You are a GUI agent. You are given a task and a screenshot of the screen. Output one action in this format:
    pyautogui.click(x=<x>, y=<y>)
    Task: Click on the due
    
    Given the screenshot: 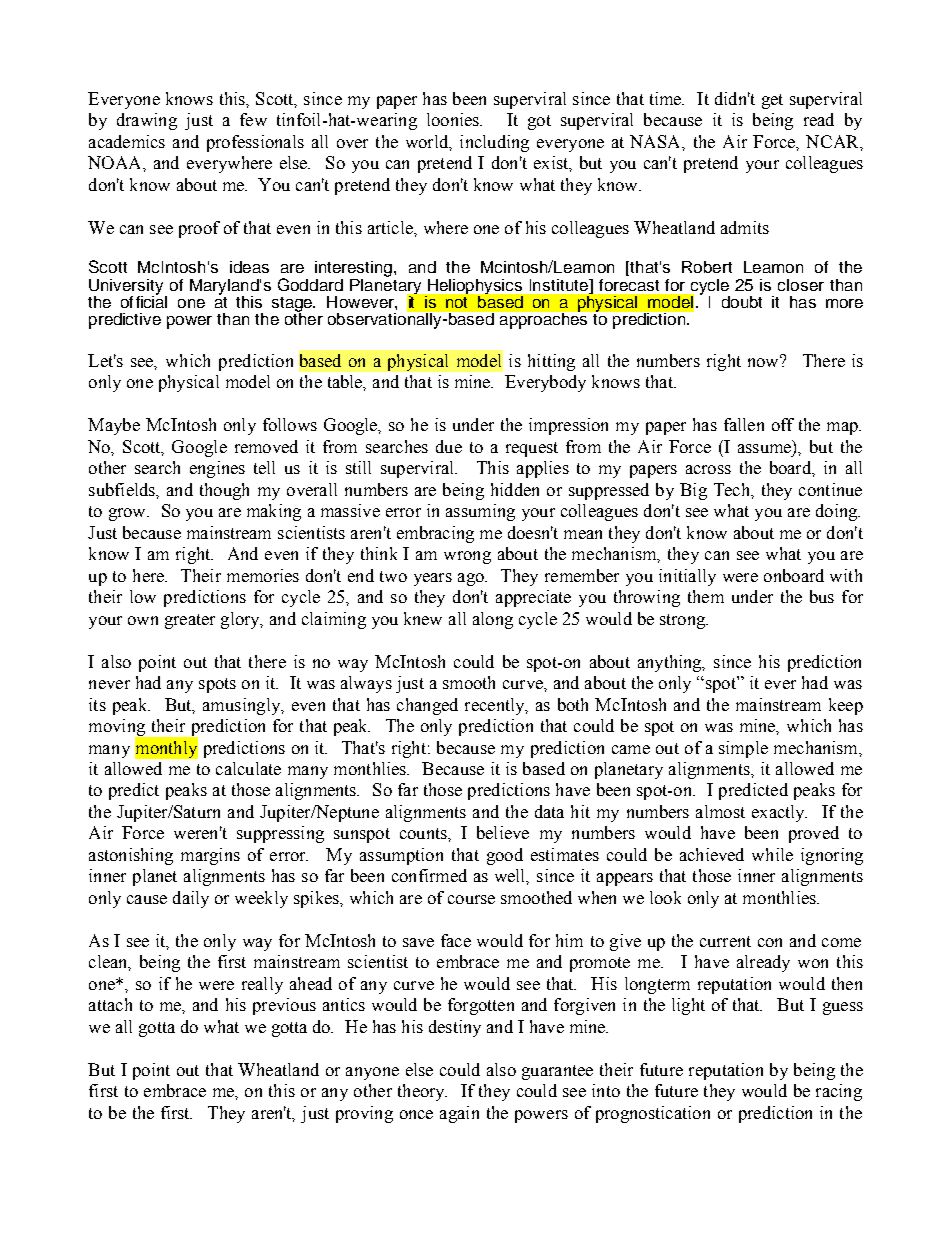 What is the action you would take?
    pyautogui.click(x=449, y=446)
